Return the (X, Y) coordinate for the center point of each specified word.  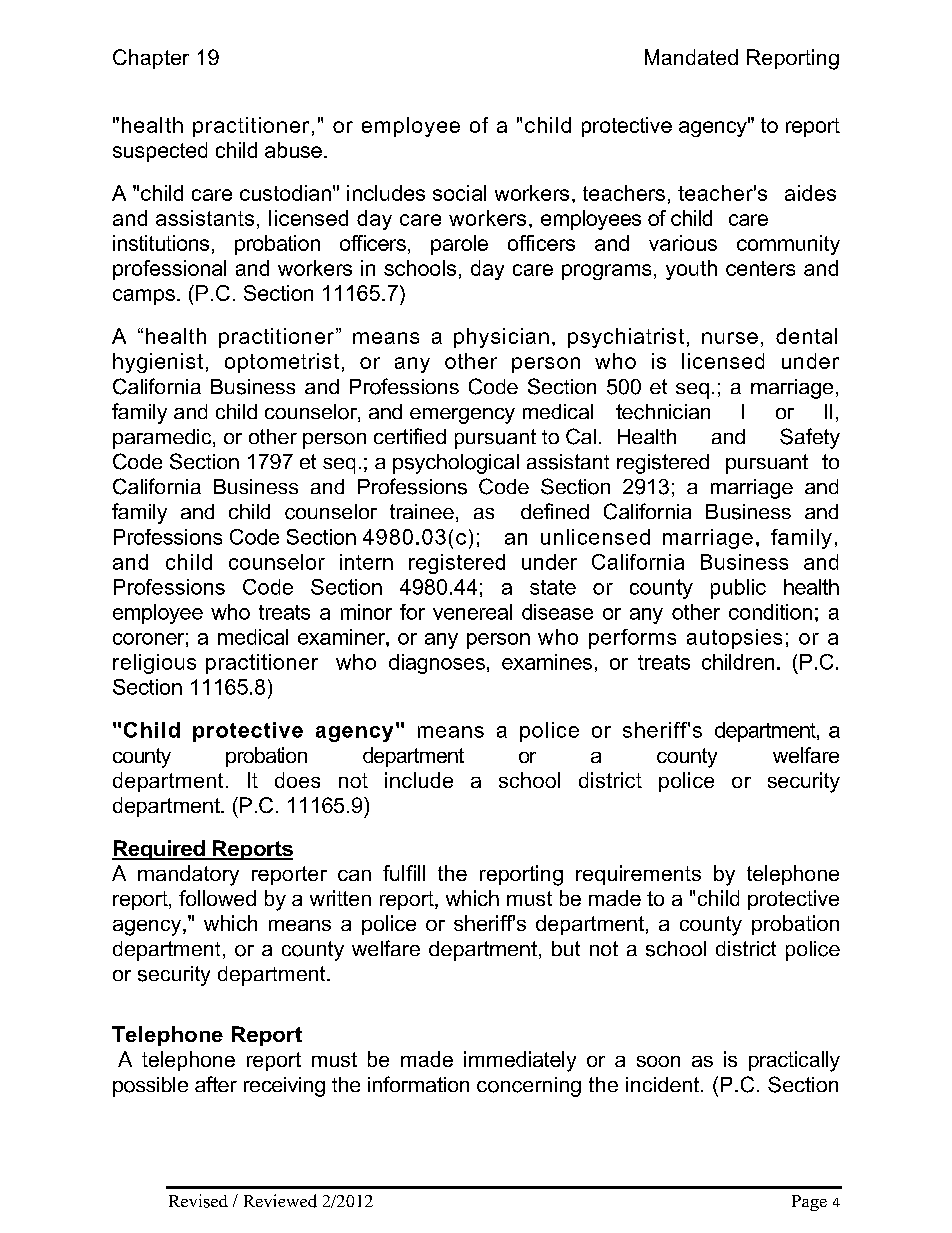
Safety (810, 438)
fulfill (404, 873)
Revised (198, 1201)
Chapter (151, 59)
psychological (456, 464)
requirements (638, 875)
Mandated (691, 57)
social (459, 193)
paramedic (163, 439)
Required (159, 850)
